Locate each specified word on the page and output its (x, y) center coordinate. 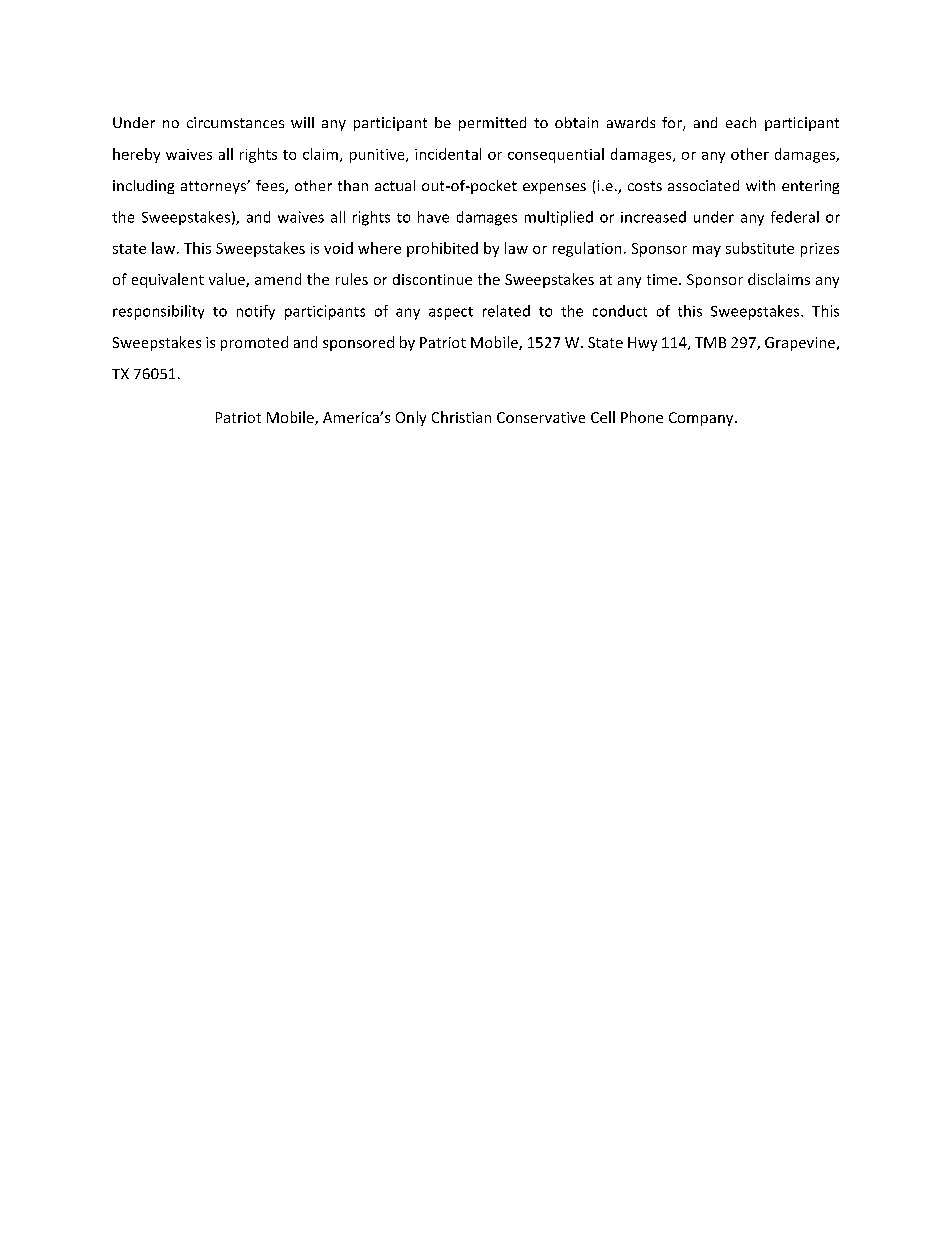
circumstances (235, 122)
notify (256, 312)
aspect (451, 313)
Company (702, 419)
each (741, 122)
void (338, 248)
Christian (461, 417)
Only (411, 418)
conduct (620, 311)
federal (795, 217)
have (433, 217)
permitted (492, 124)
